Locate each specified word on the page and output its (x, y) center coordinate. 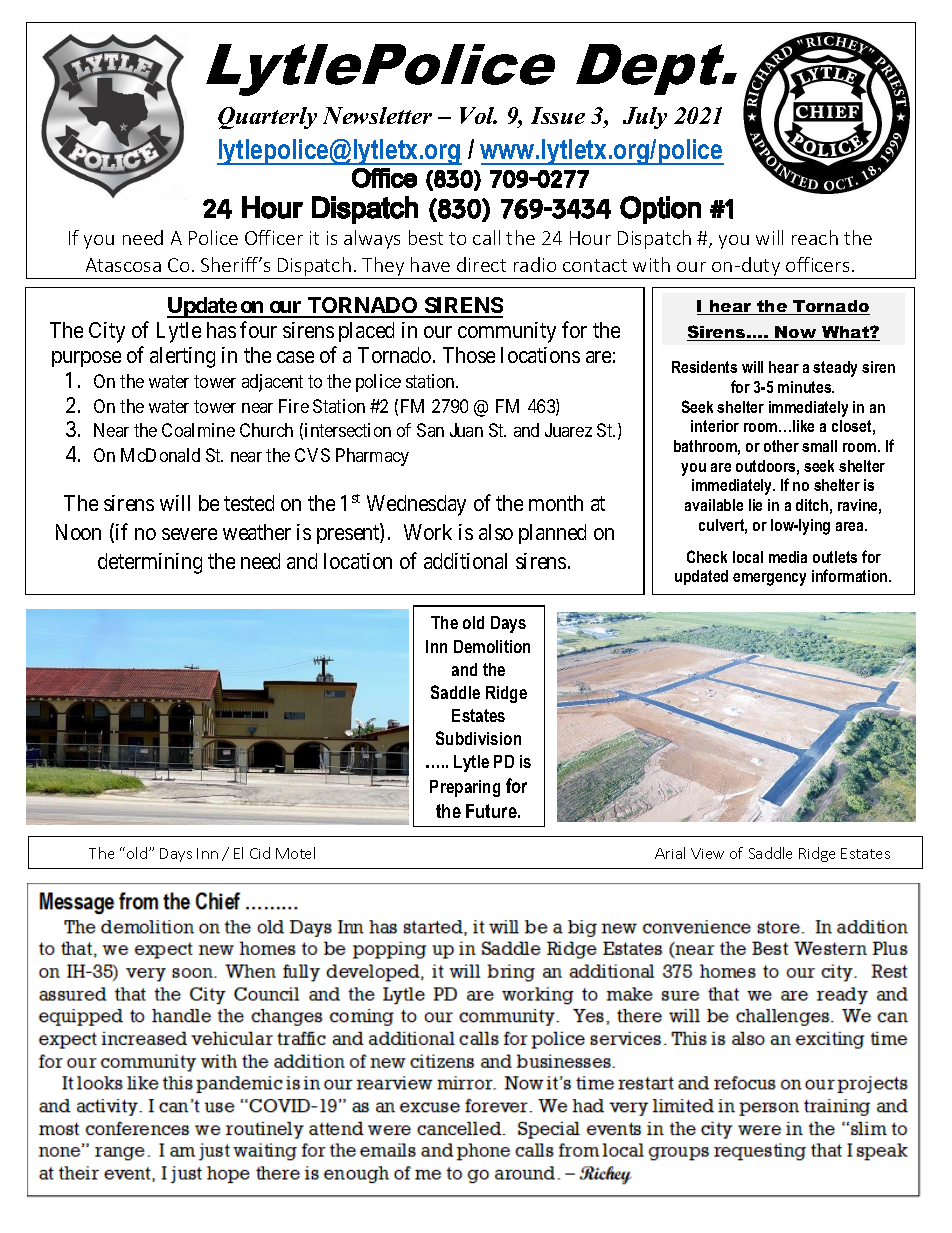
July (645, 118)
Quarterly (267, 118)
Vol (478, 115)
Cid (260, 853)
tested (249, 503)
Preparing (465, 788)
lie (755, 505)
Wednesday (416, 505)
